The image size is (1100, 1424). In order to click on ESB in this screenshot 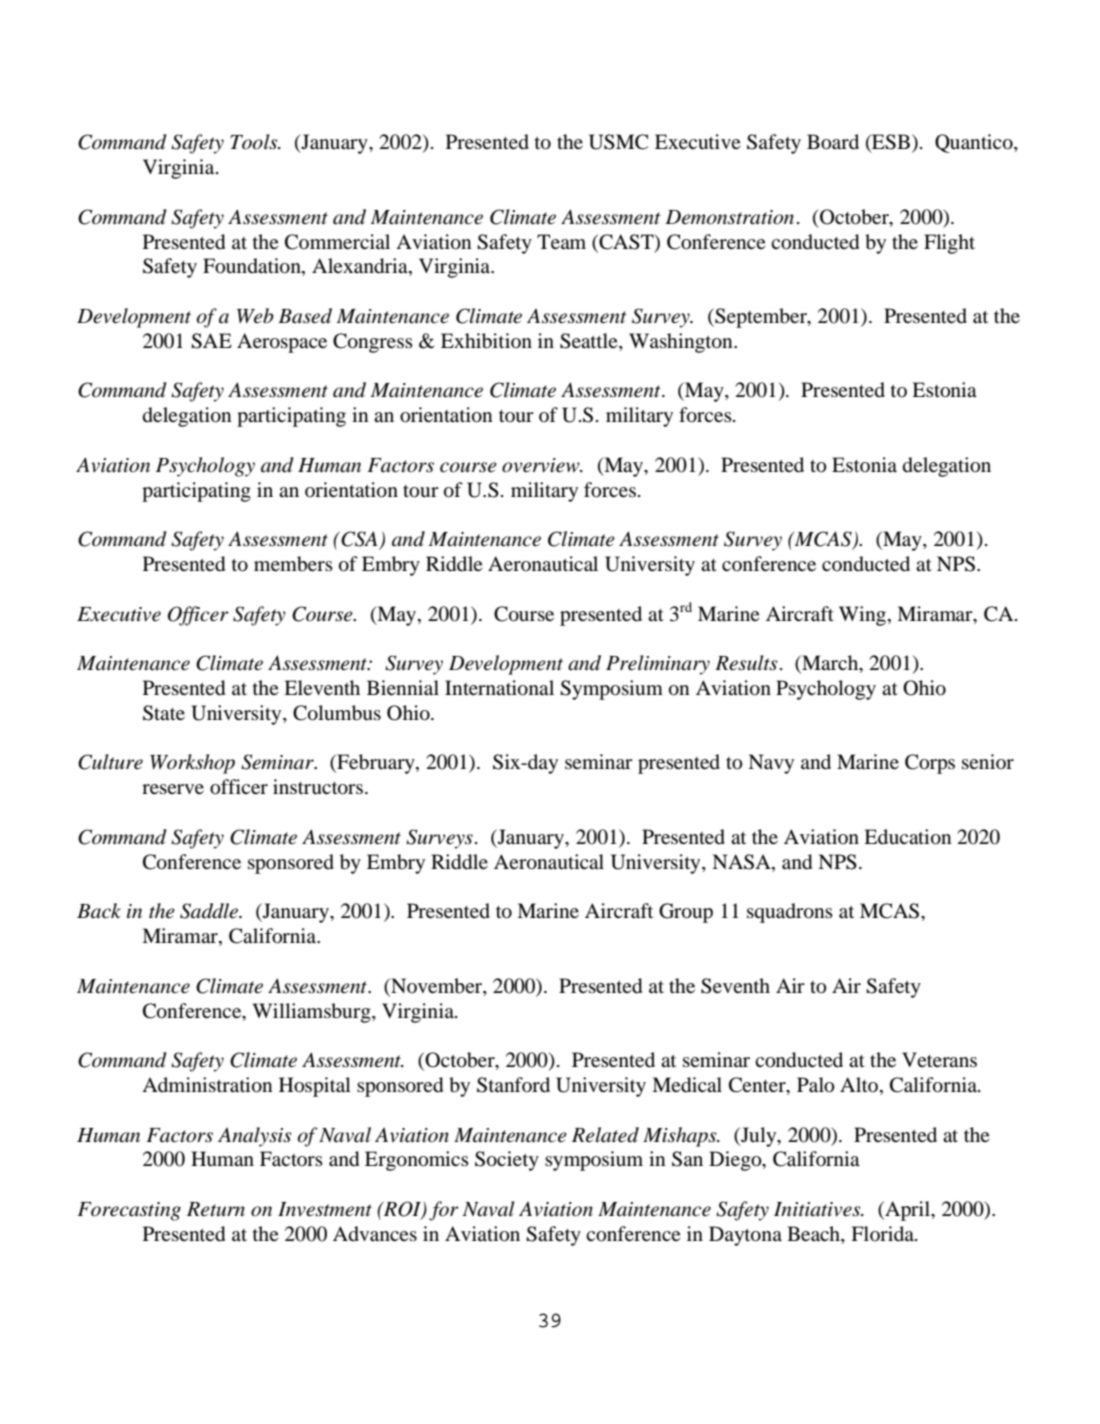, I will do `click(890, 143)`.
